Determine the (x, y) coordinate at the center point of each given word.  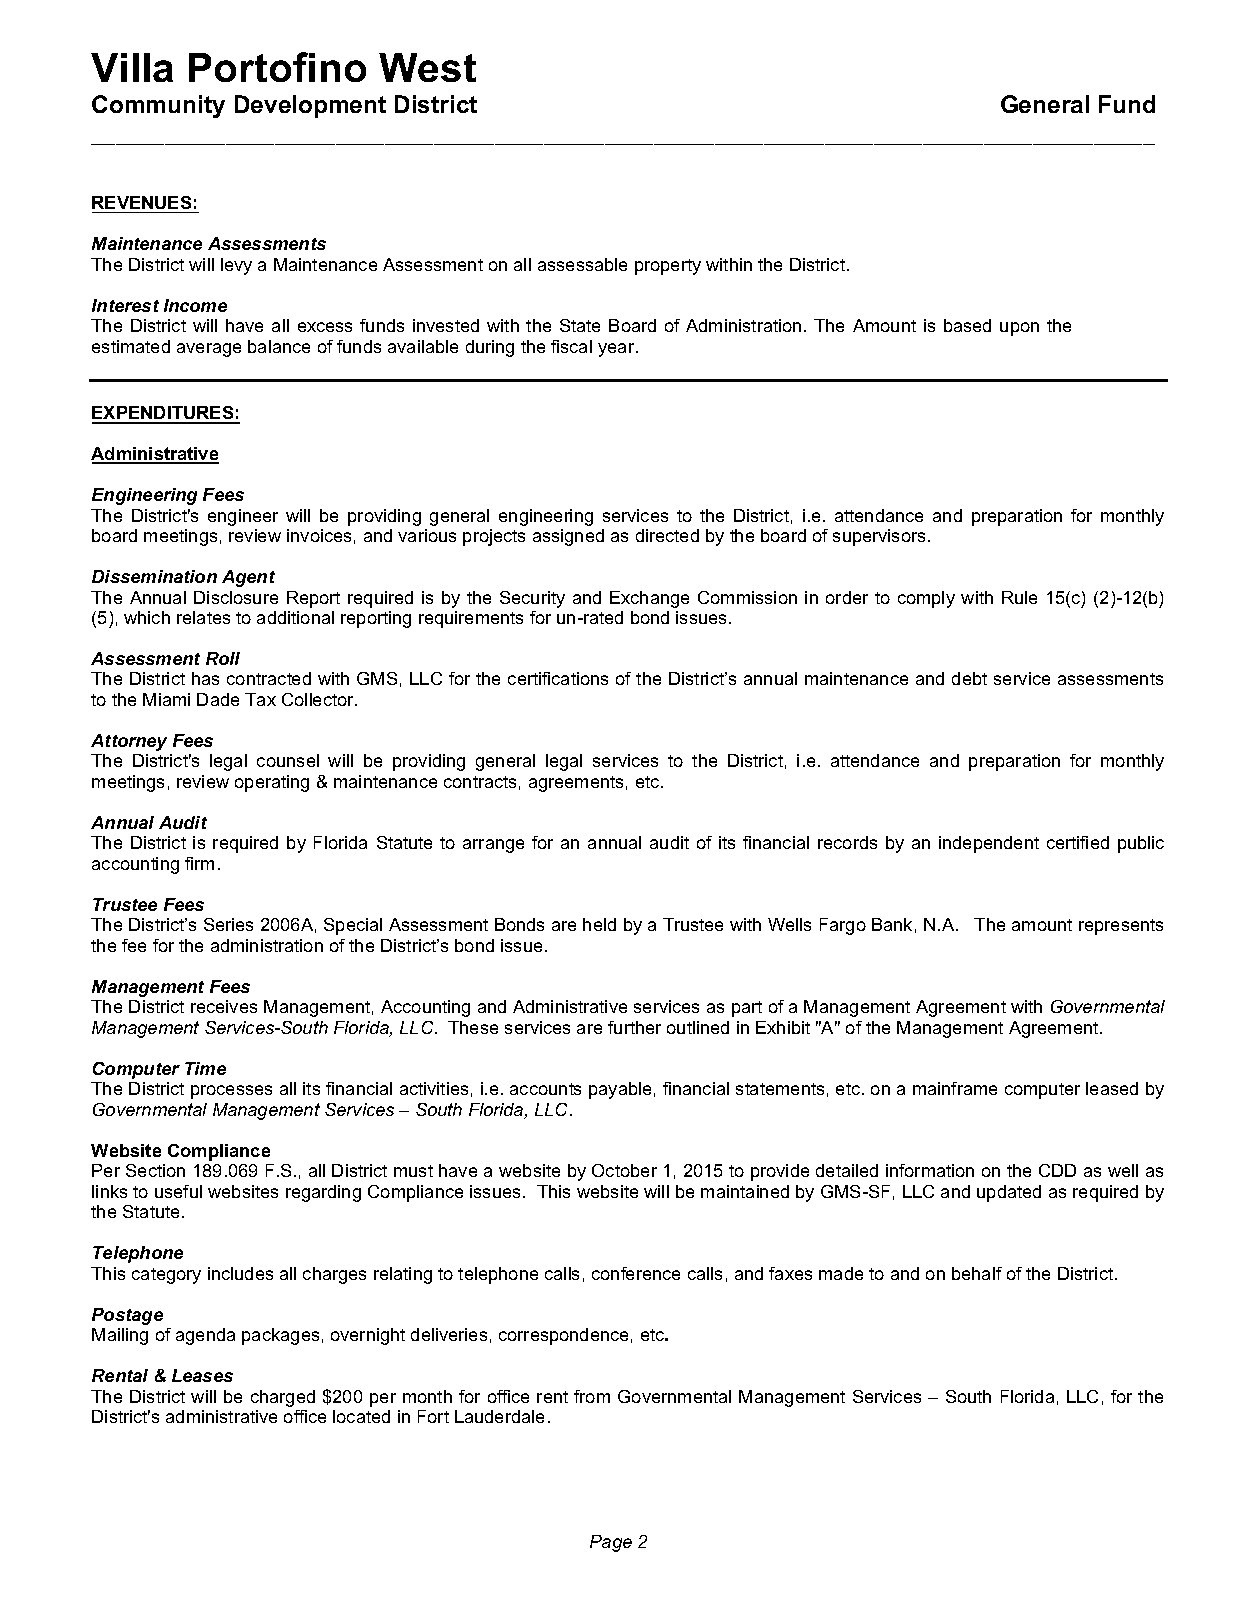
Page (611, 1543)
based (967, 325)
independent (989, 844)
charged (283, 1398)
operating (272, 783)
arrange (493, 846)
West (427, 67)
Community (158, 106)
